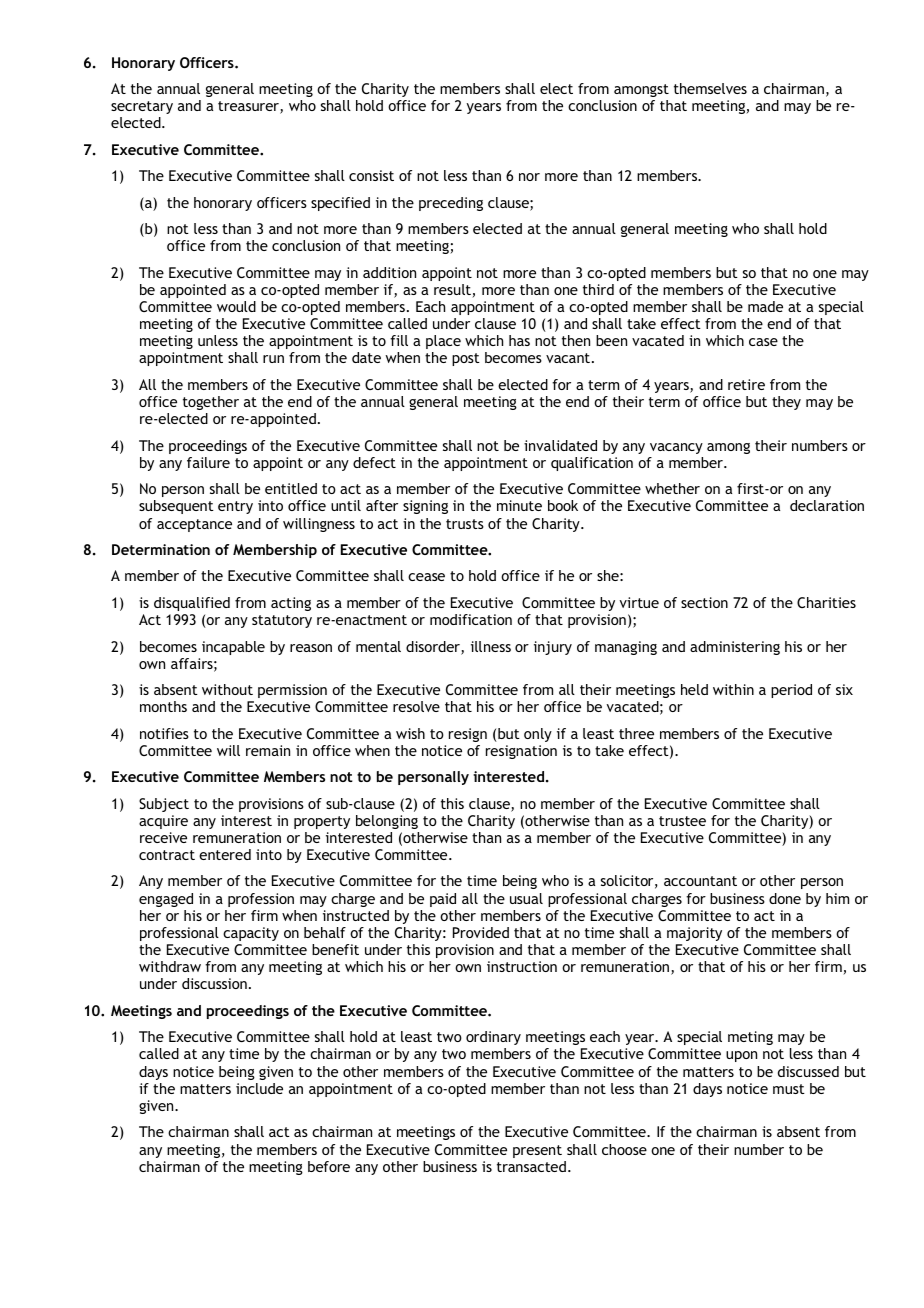  I want to click on present, so click(537, 1151).
